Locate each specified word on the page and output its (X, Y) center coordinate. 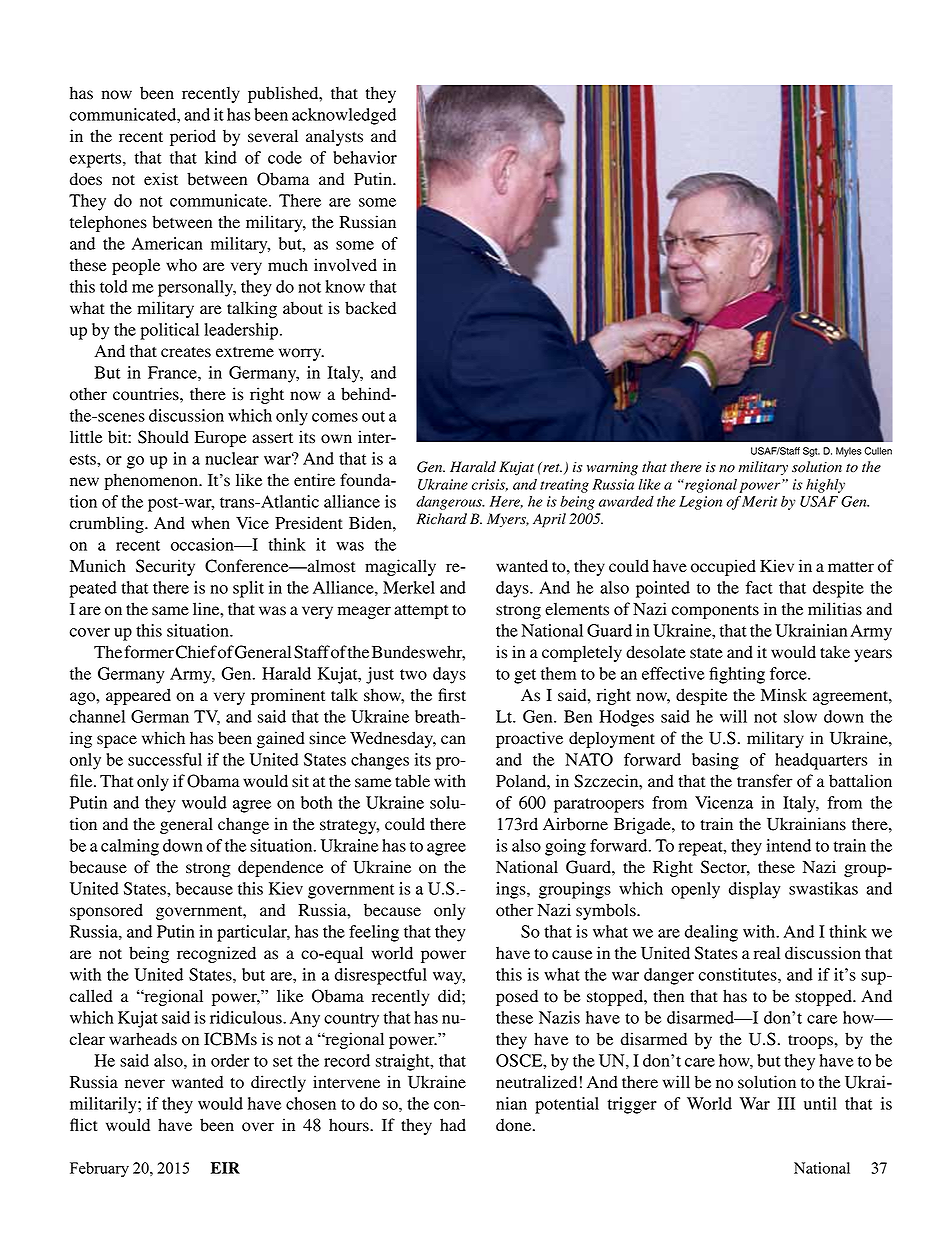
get (525, 676)
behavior (365, 157)
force (789, 673)
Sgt (811, 452)
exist (161, 178)
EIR (225, 1168)
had (453, 1125)
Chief (196, 652)
